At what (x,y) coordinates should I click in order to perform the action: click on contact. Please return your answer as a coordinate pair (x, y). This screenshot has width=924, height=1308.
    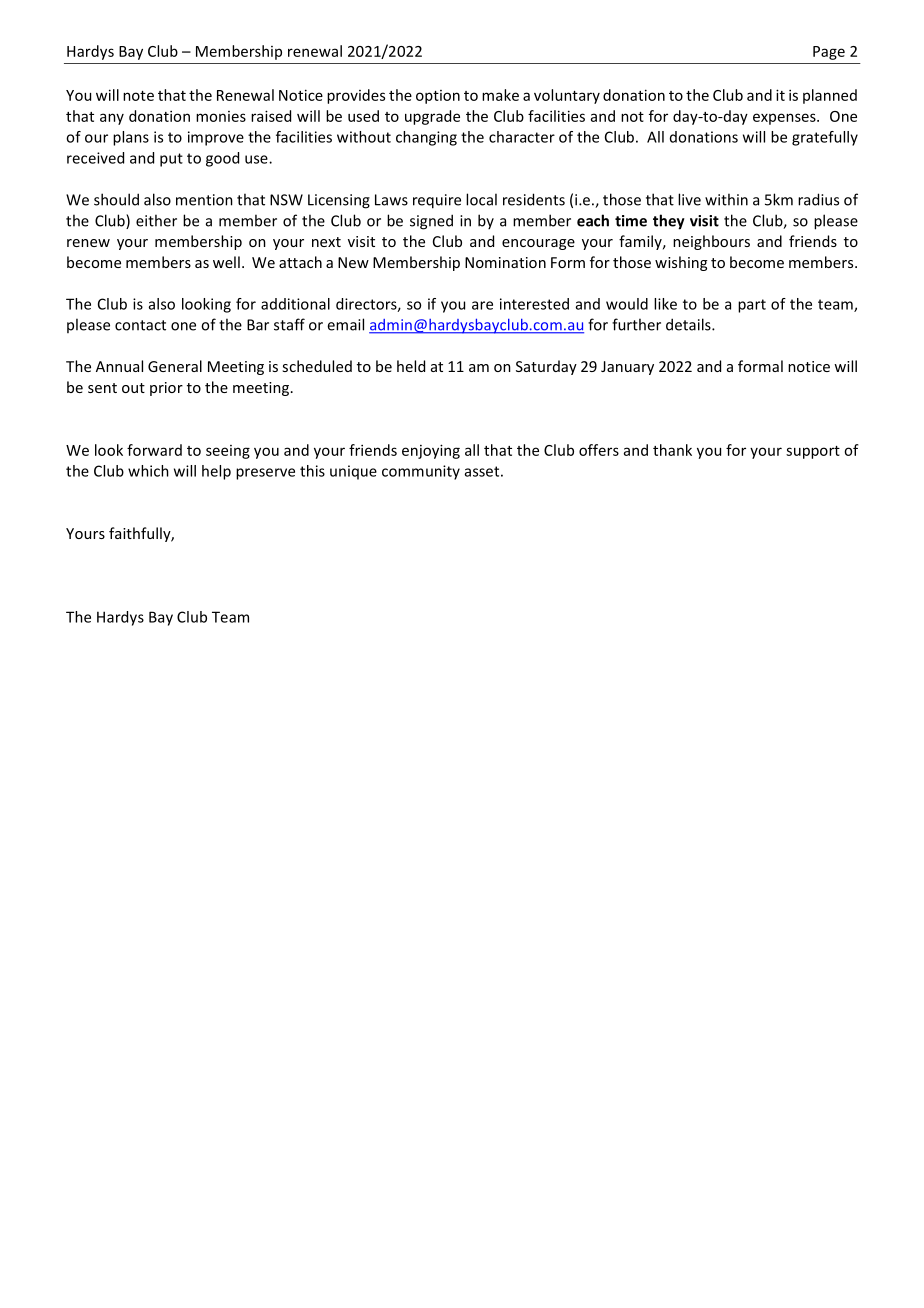
    Looking at the image, I should click on (140, 325).
